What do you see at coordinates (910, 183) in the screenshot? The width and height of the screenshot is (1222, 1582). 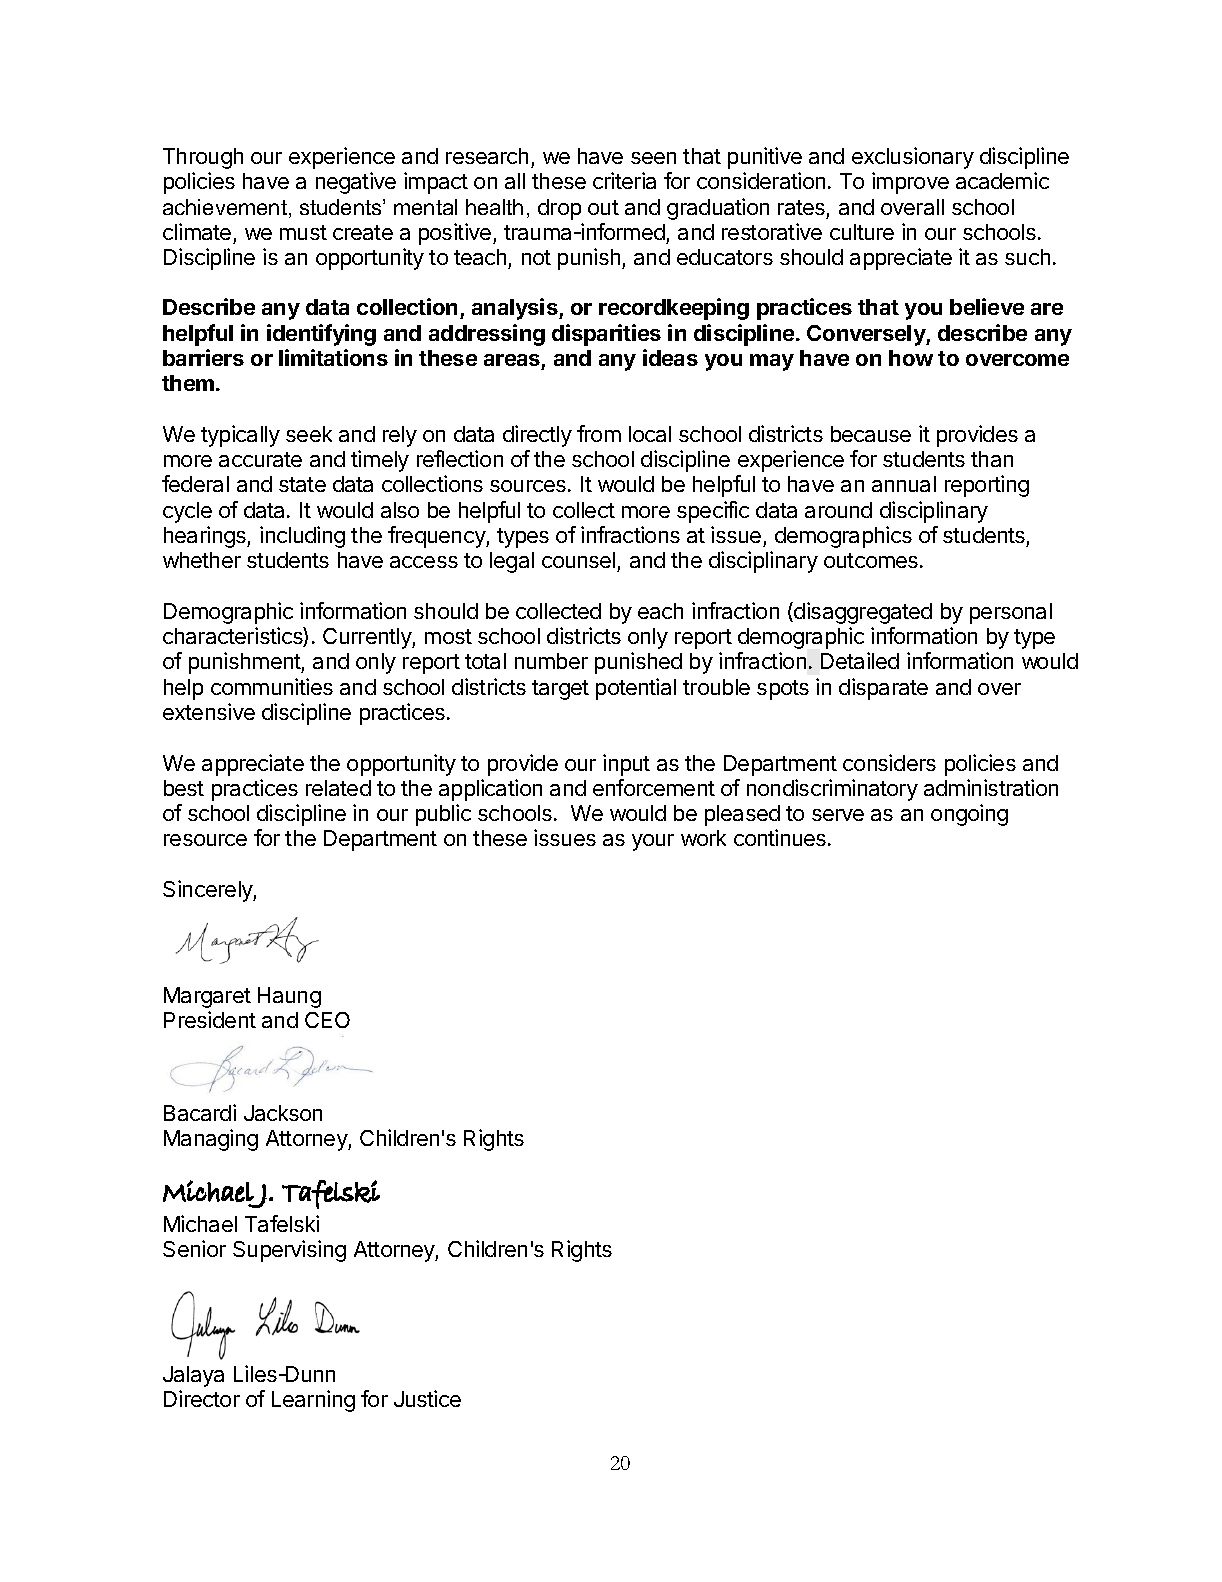 I see `improve` at bounding box center [910, 183].
